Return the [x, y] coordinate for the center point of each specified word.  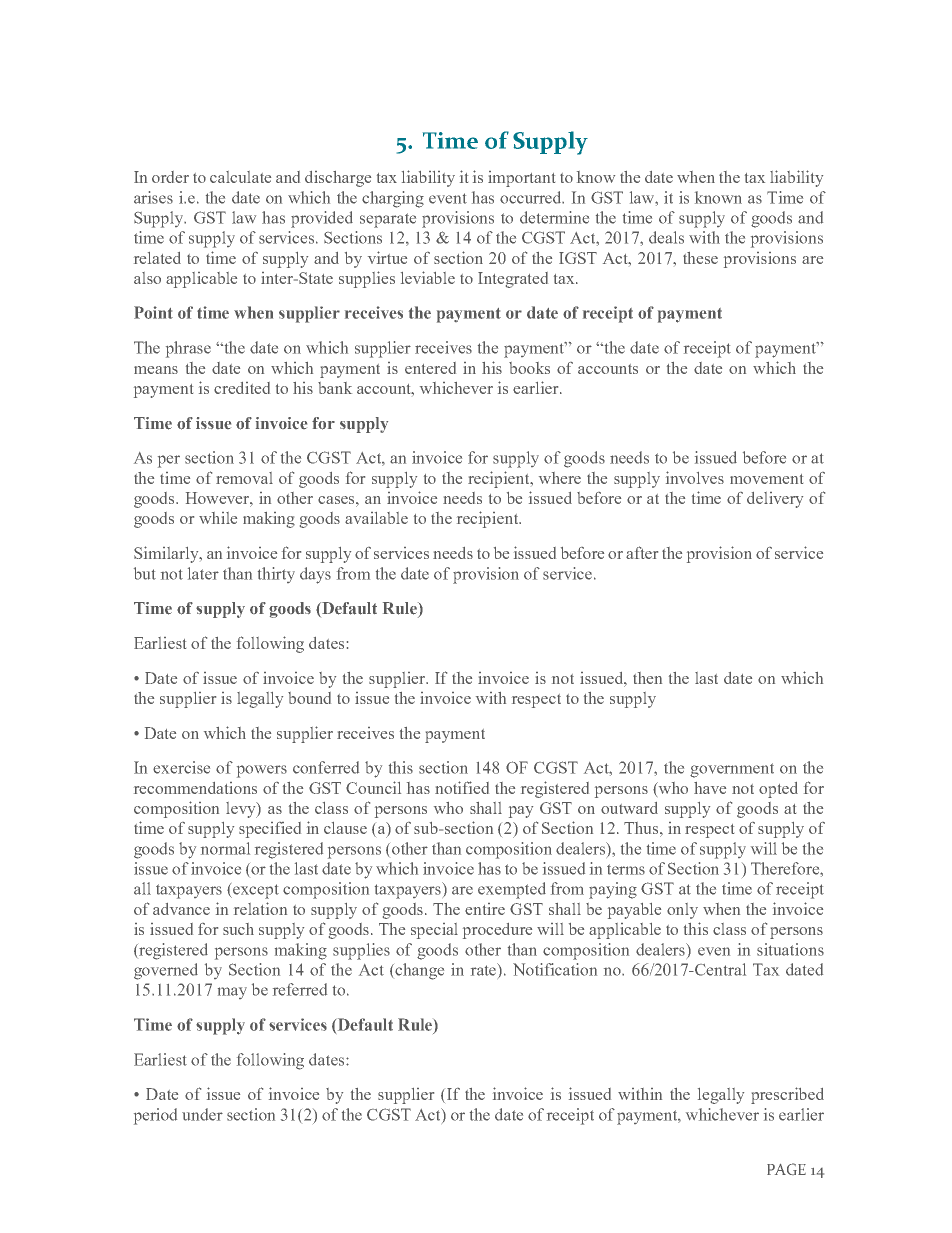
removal [244, 478]
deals [666, 237]
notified [462, 787]
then [647, 678]
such [238, 929]
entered [430, 368]
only [682, 911]
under [202, 1114]
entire [485, 909]
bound [309, 698]
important [521, 179]
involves [695, 477]
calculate [240, 177]
